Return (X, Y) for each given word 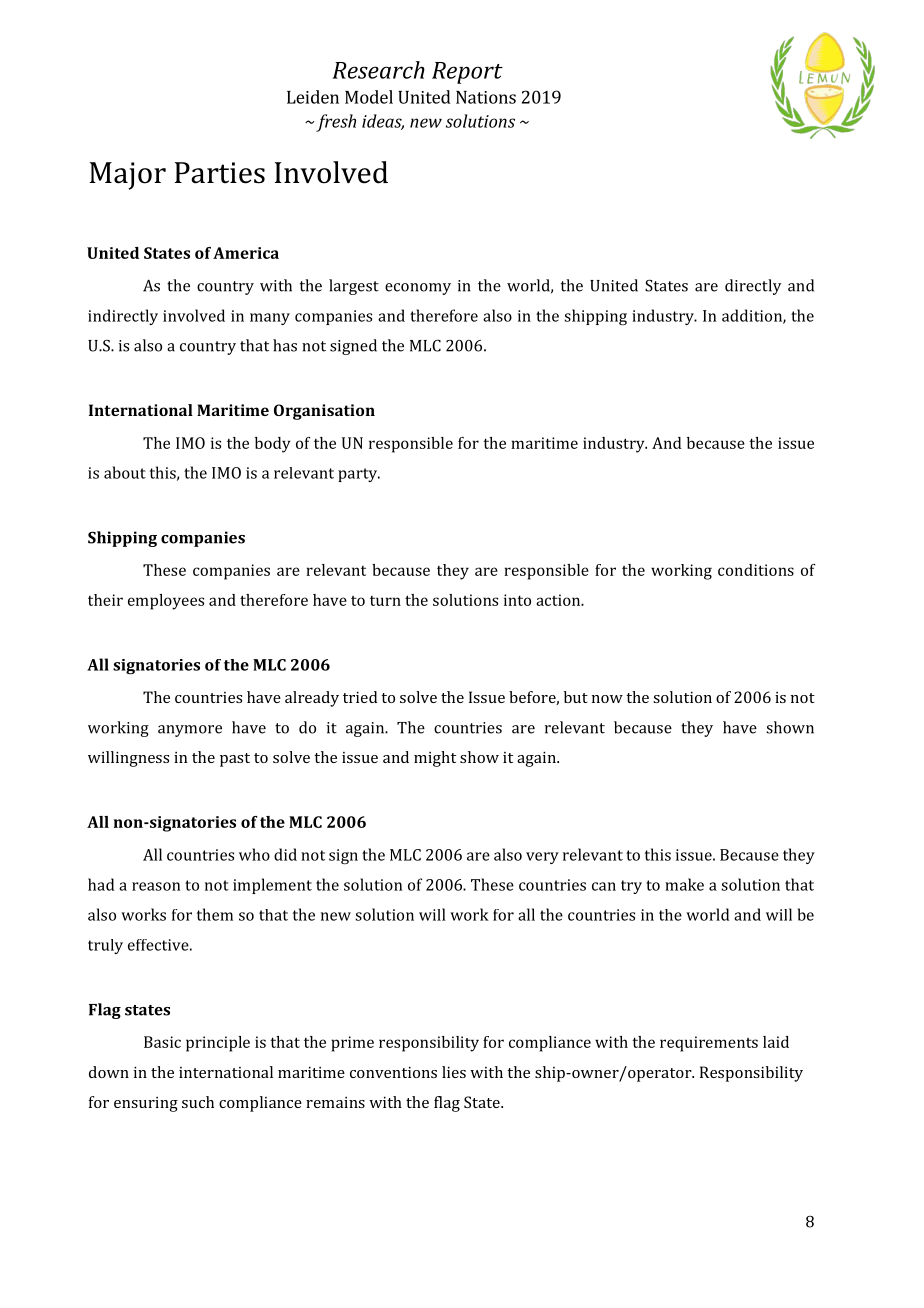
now (607, 699)
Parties (220, 173)
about (125, 472)
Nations (486, 97)
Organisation (324, 412)
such (198, 1102)
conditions (756, 570)
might (435, 759)
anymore (190, 731)
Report (467, 73)
